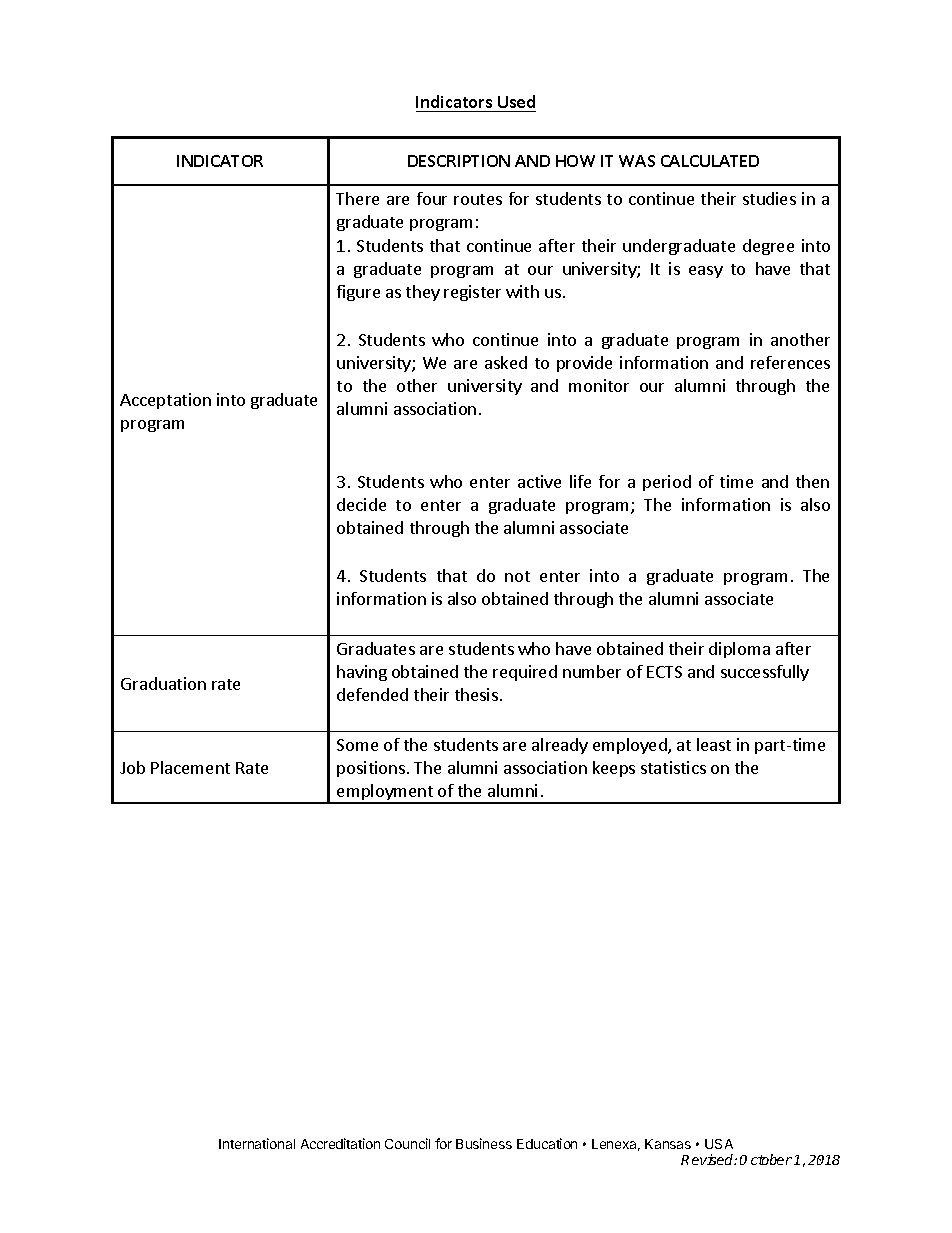 This image has width=952, height=1233. What do you see at coordinates (357, 198) in the image?
I see `There` at bounding box center [357, 198].
